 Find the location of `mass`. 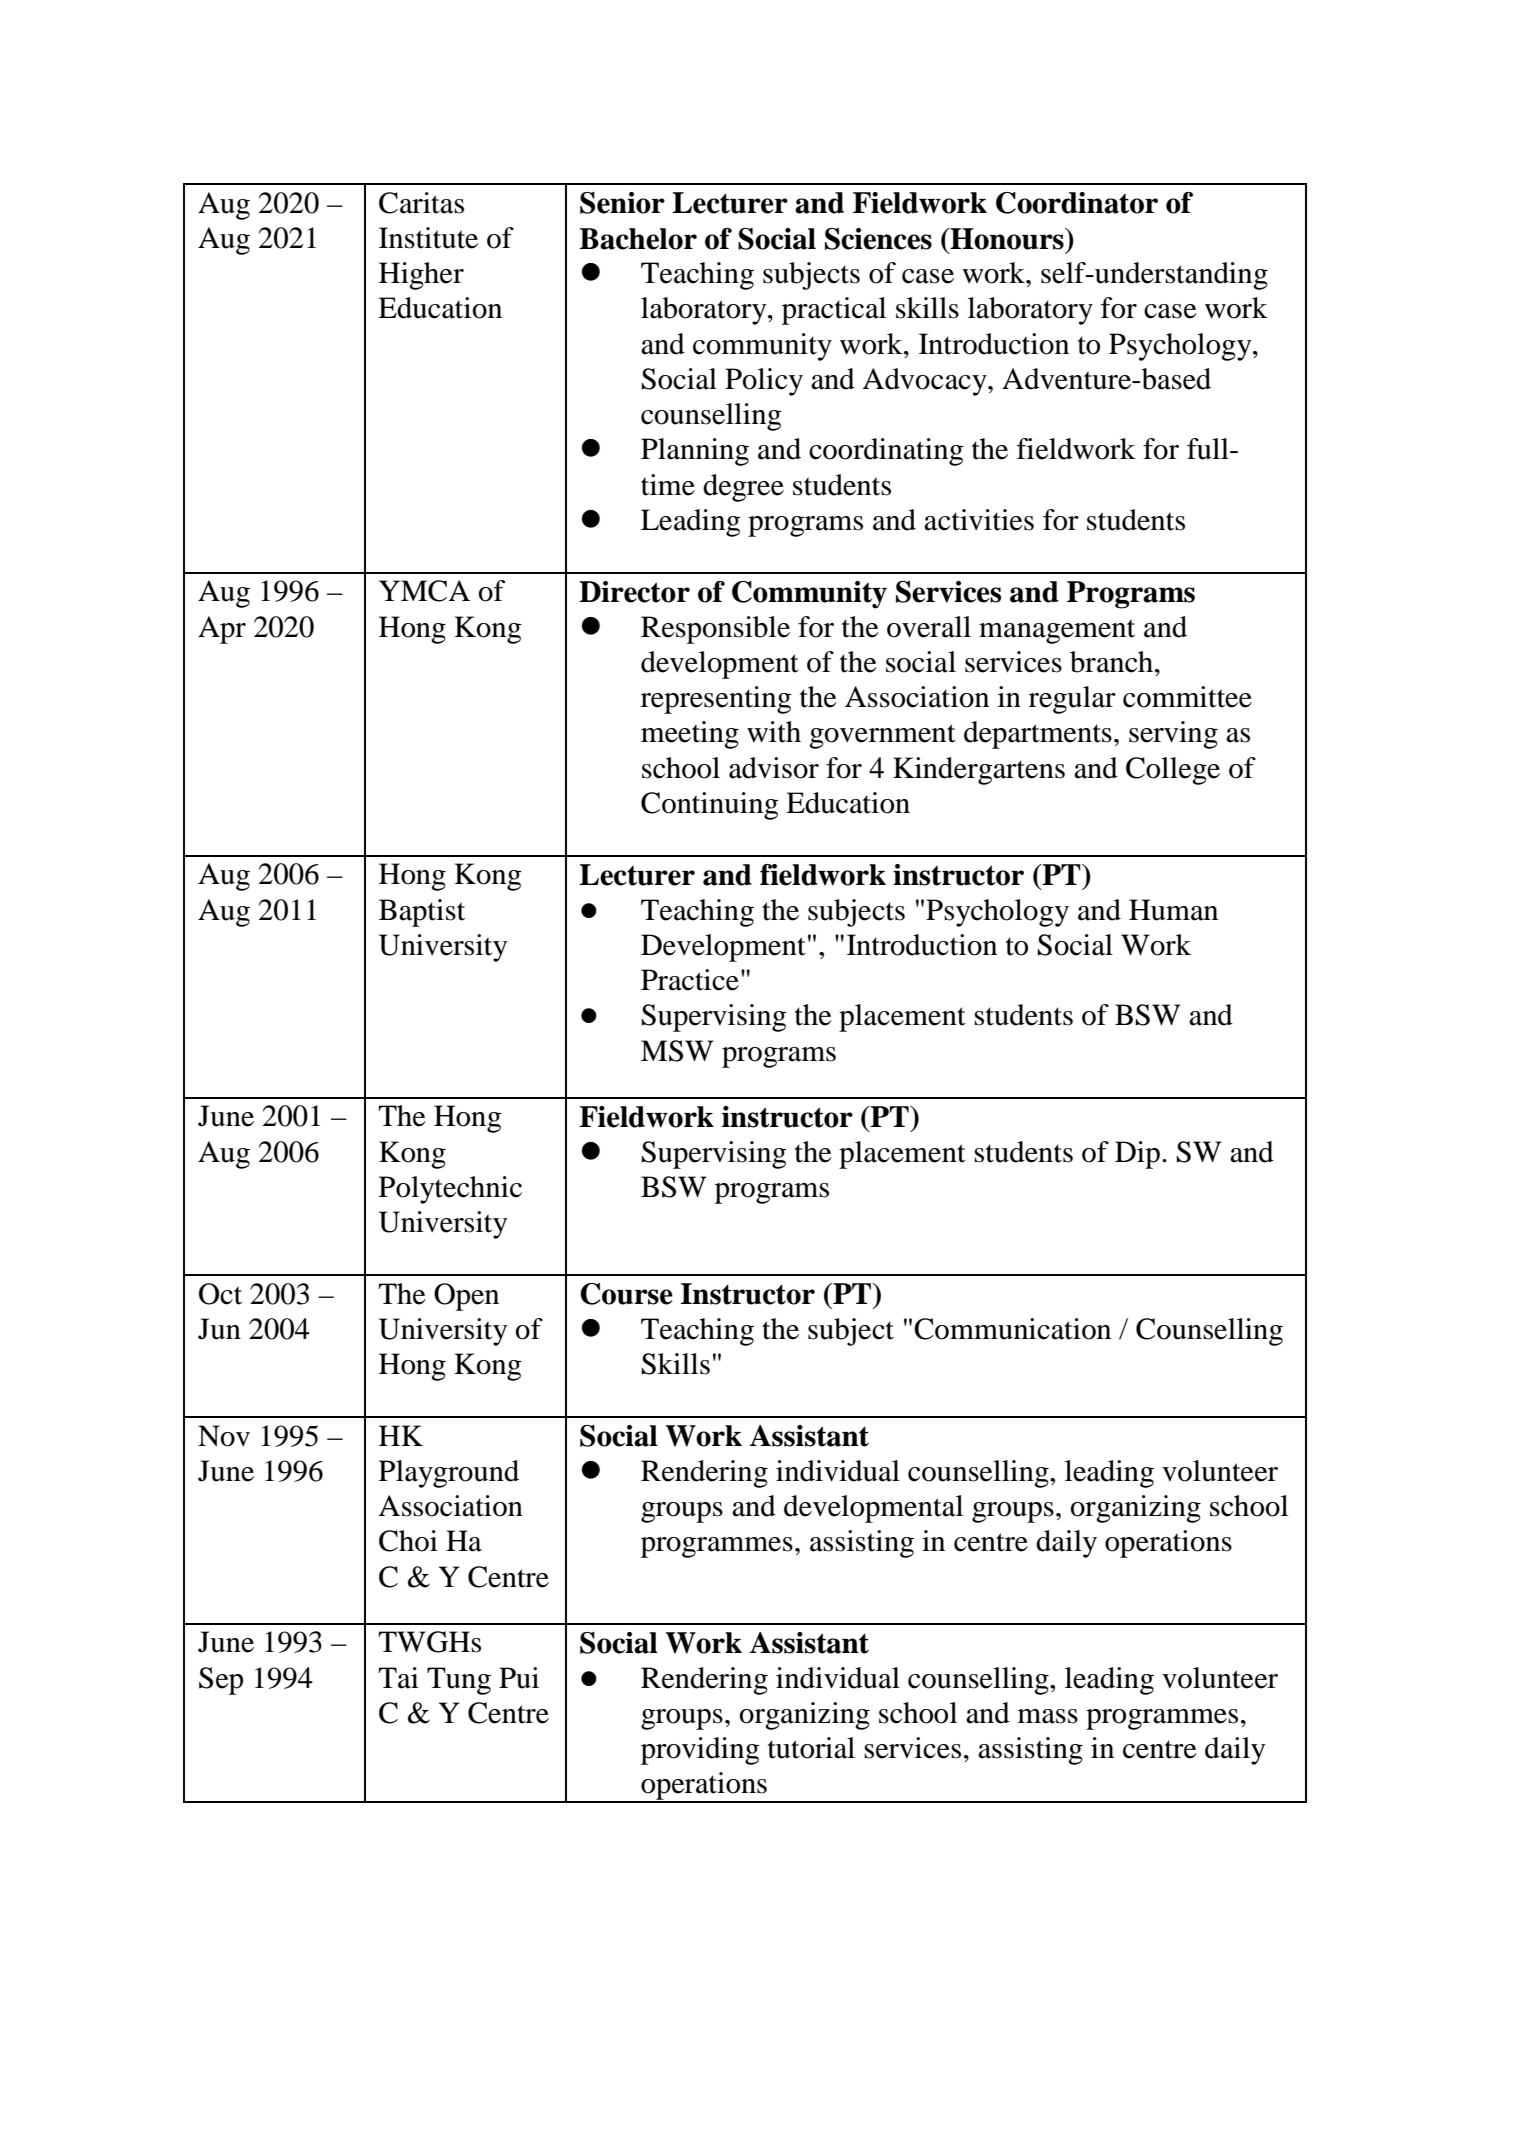

mass is located at coordinates (1048, 1716).
